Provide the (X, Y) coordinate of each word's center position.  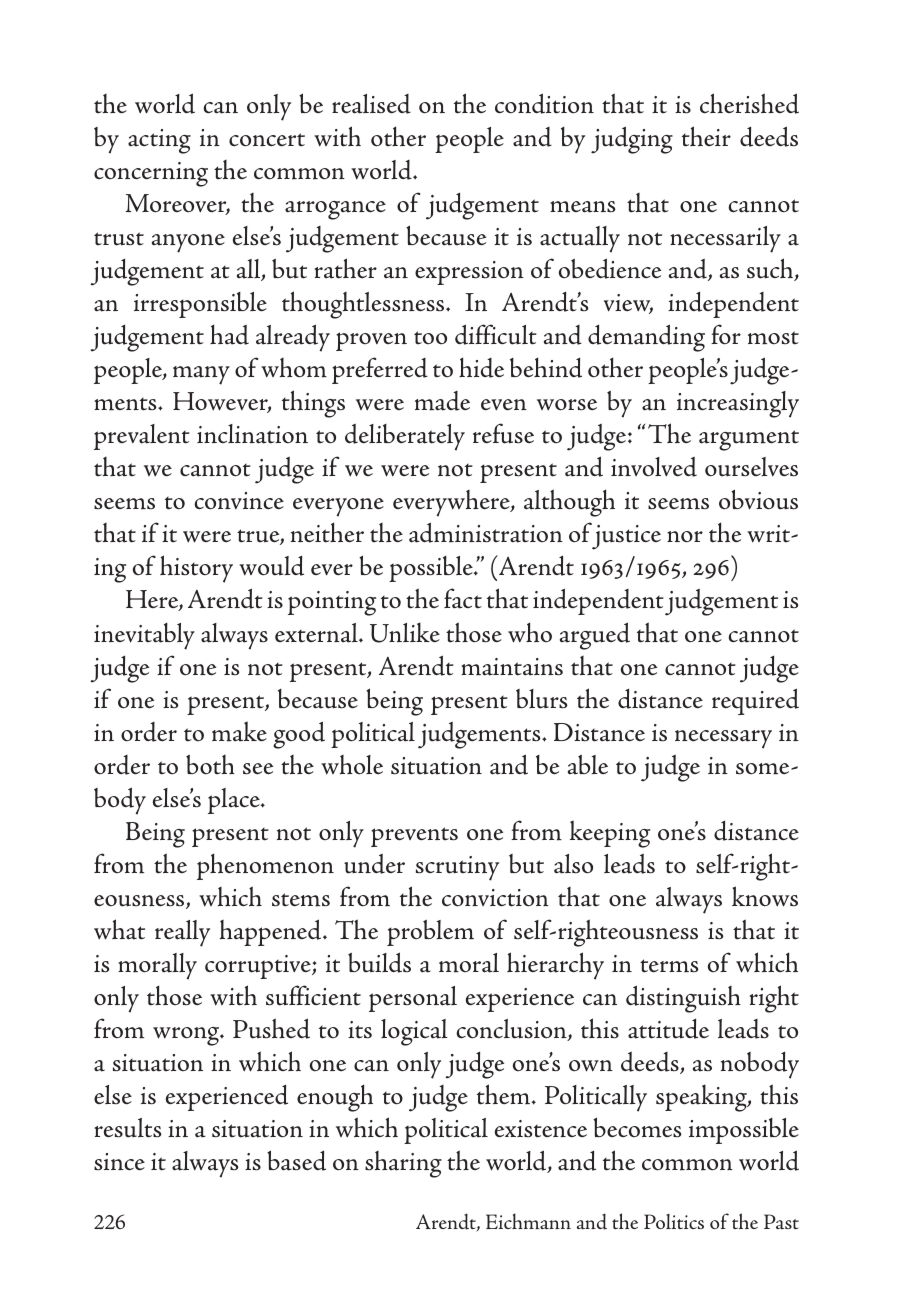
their (706, 136)
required (755, 701)
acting (159, 141)
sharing (403, 1164)
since (119, 1162)
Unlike (405, 632)
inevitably (144, 636)
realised (371, 104)
